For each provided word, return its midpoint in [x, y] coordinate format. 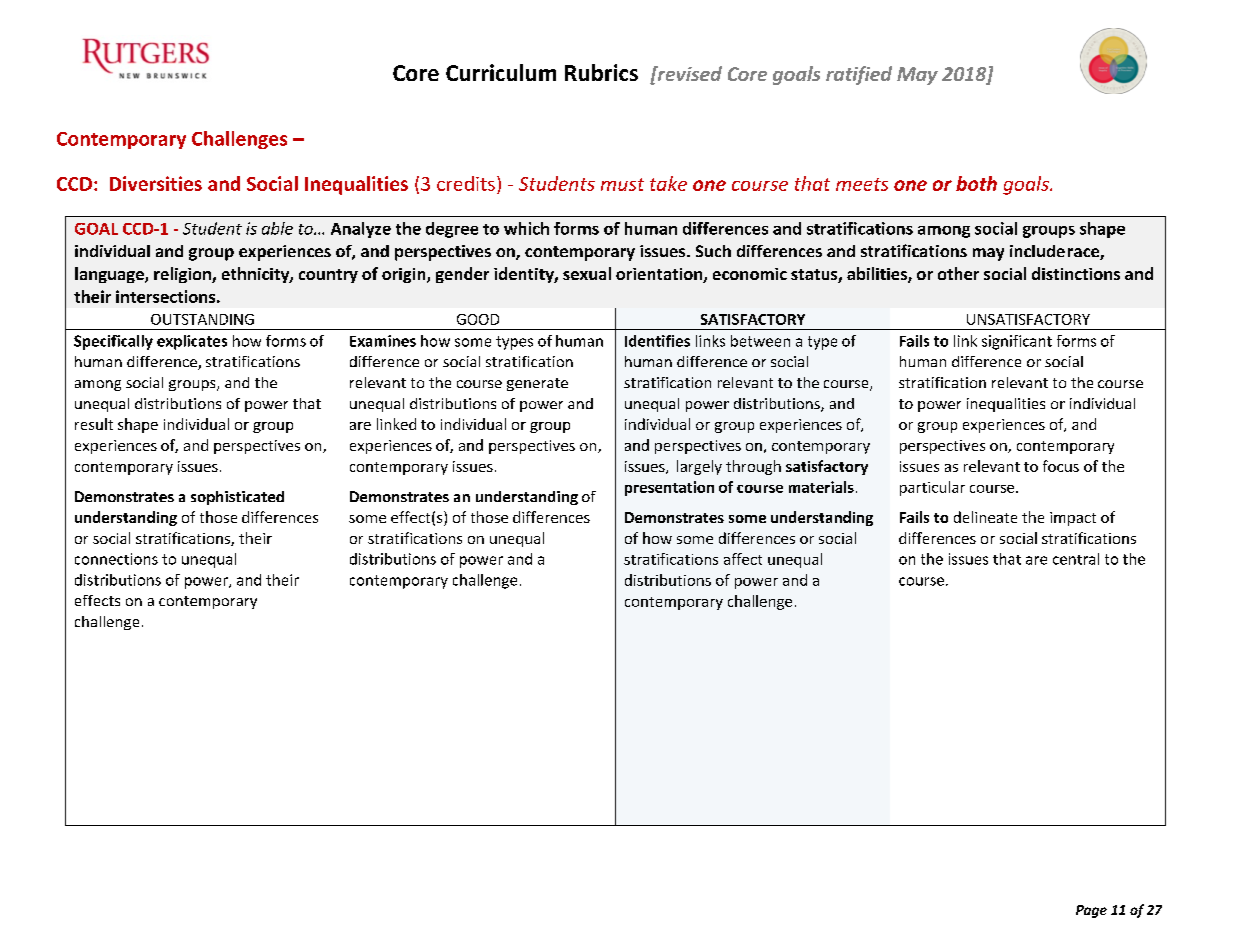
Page [1091, 911]
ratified [859, 75]
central [1076, 559]
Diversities [156, 183]
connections [116, 559]
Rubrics [601, 72]
